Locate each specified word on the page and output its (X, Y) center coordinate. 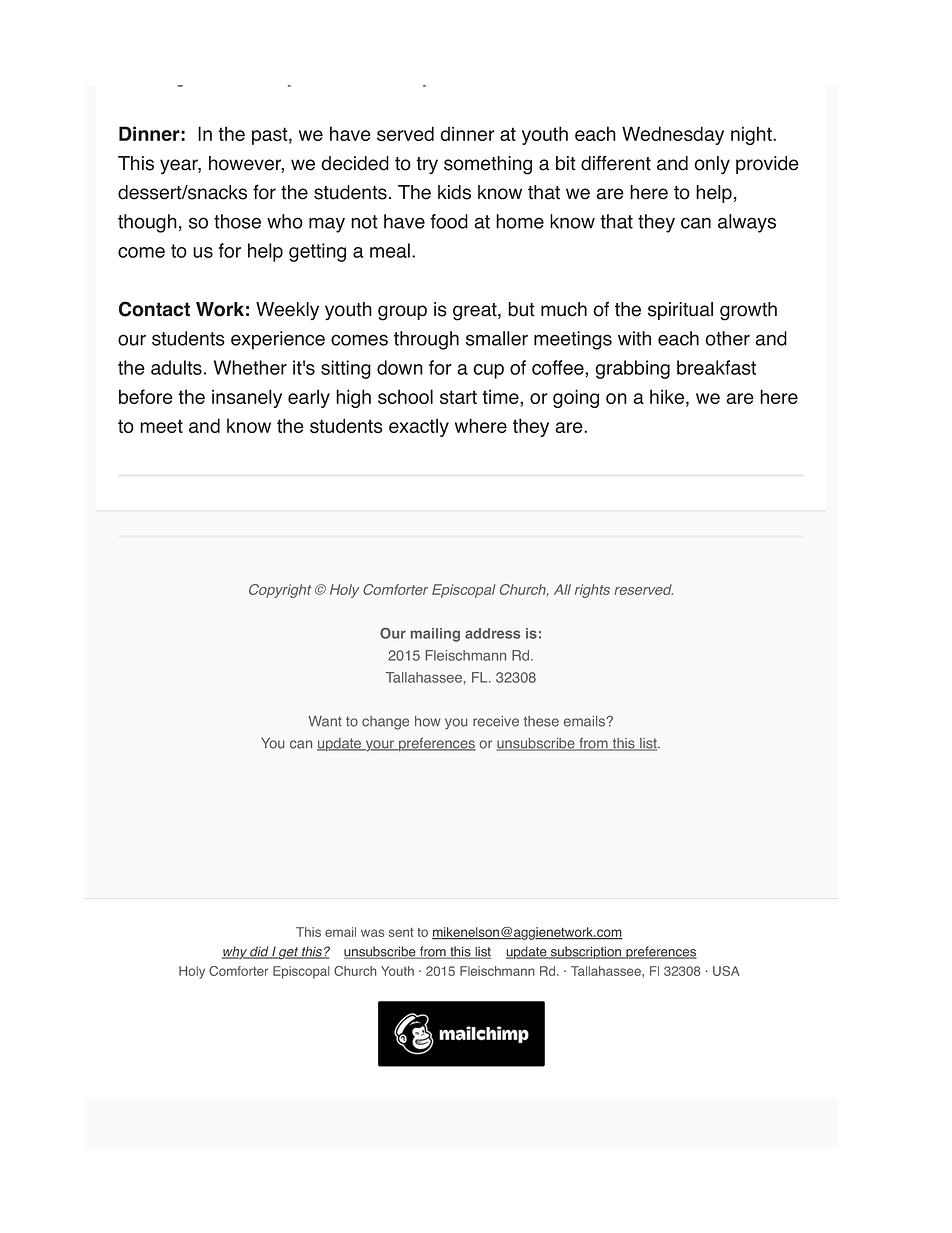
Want (325, 721)
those (237, 221)
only (712, 165)
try (427, 166)
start (458, 397)
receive (496, 721)
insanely (247, 398)
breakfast (716, 367)
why (235, 952)
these (541, 721)
